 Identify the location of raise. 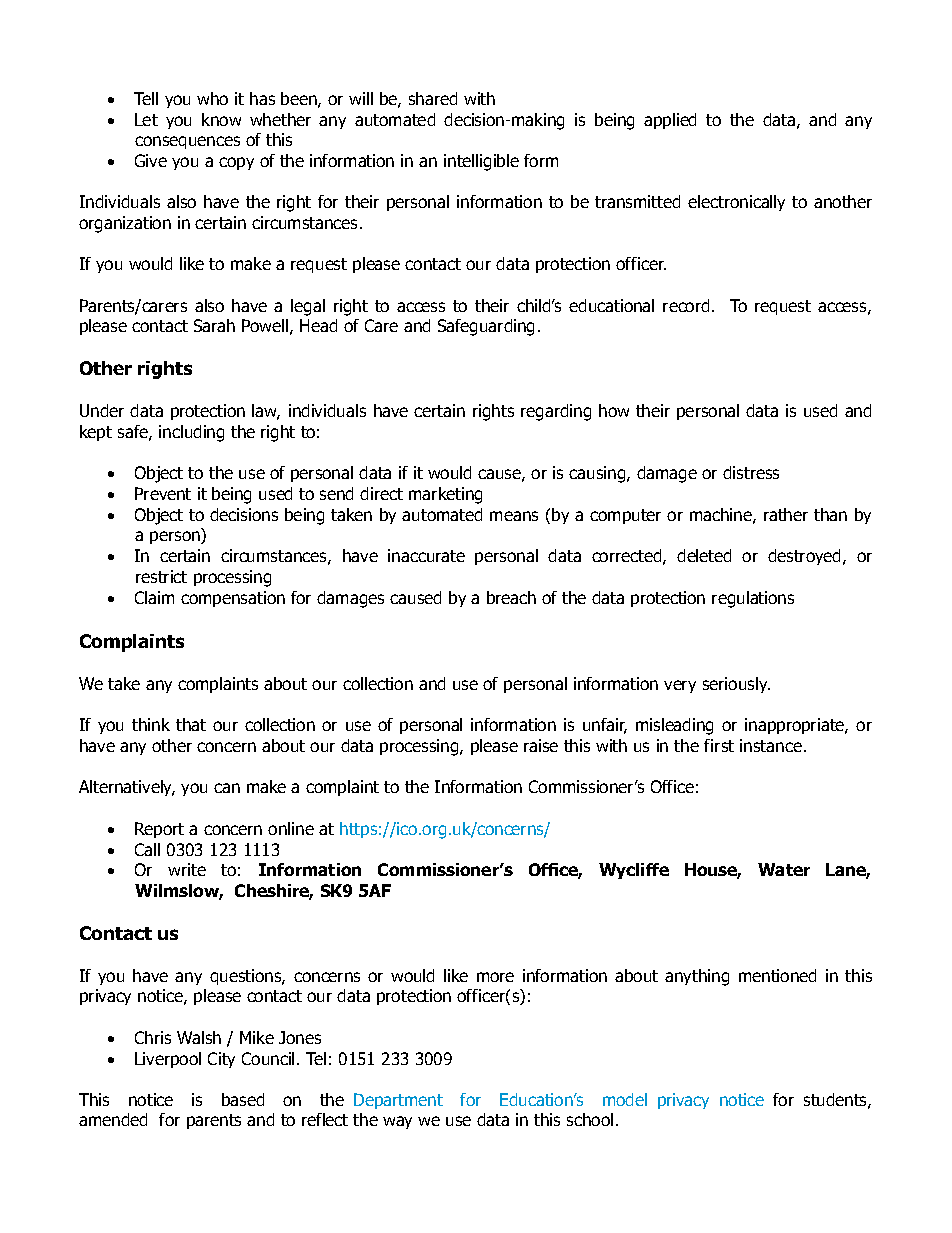
(541, 745).
